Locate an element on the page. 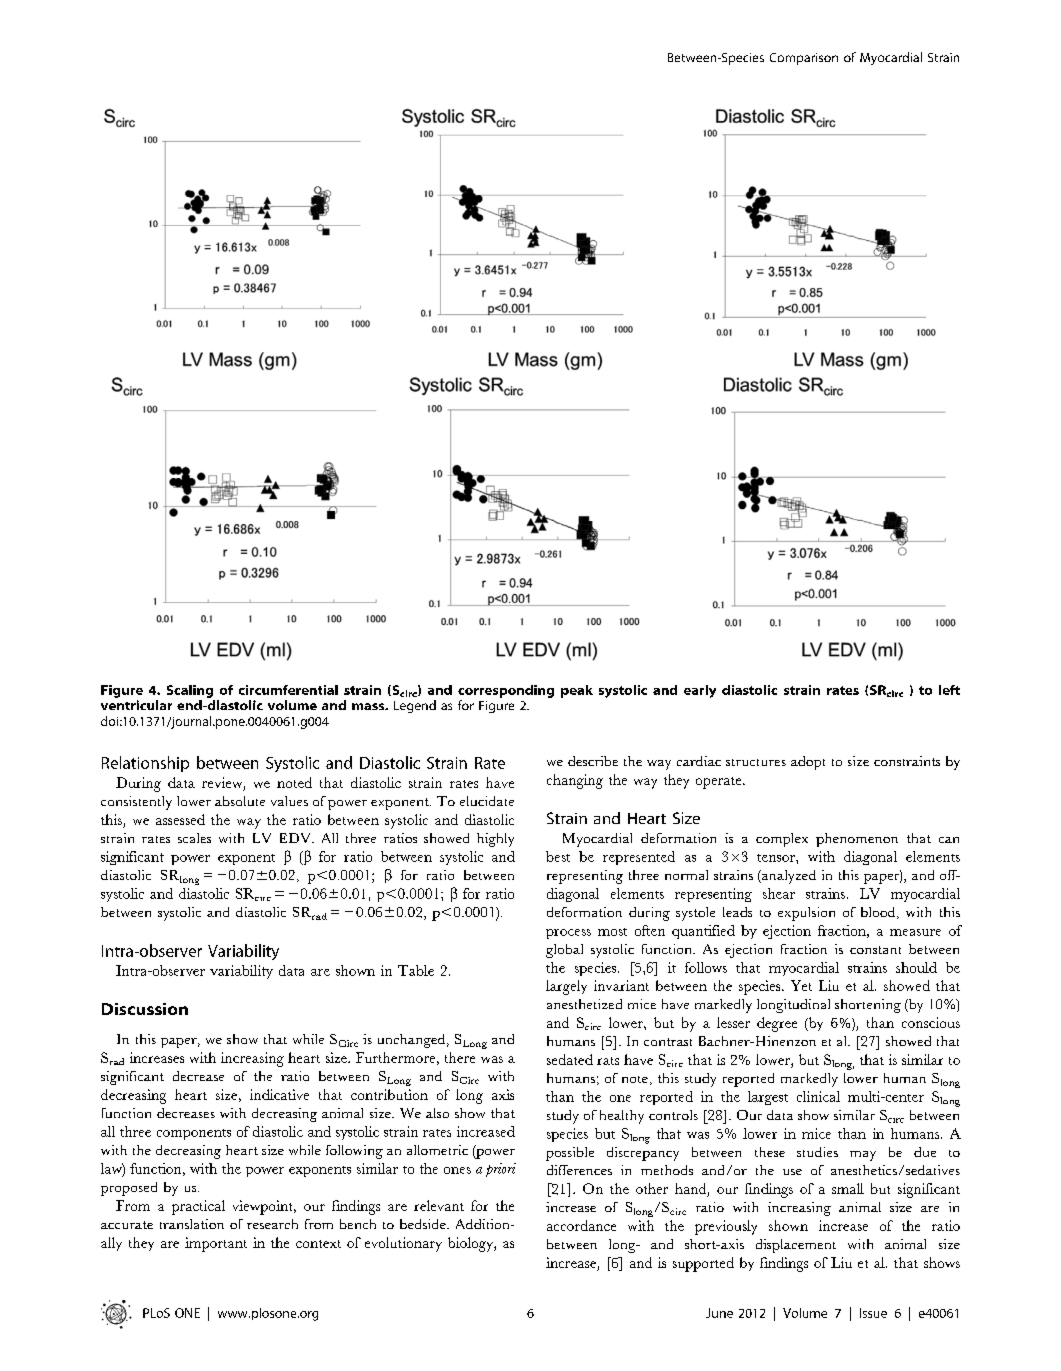  corresponding is located at coordinates (506, 691).
